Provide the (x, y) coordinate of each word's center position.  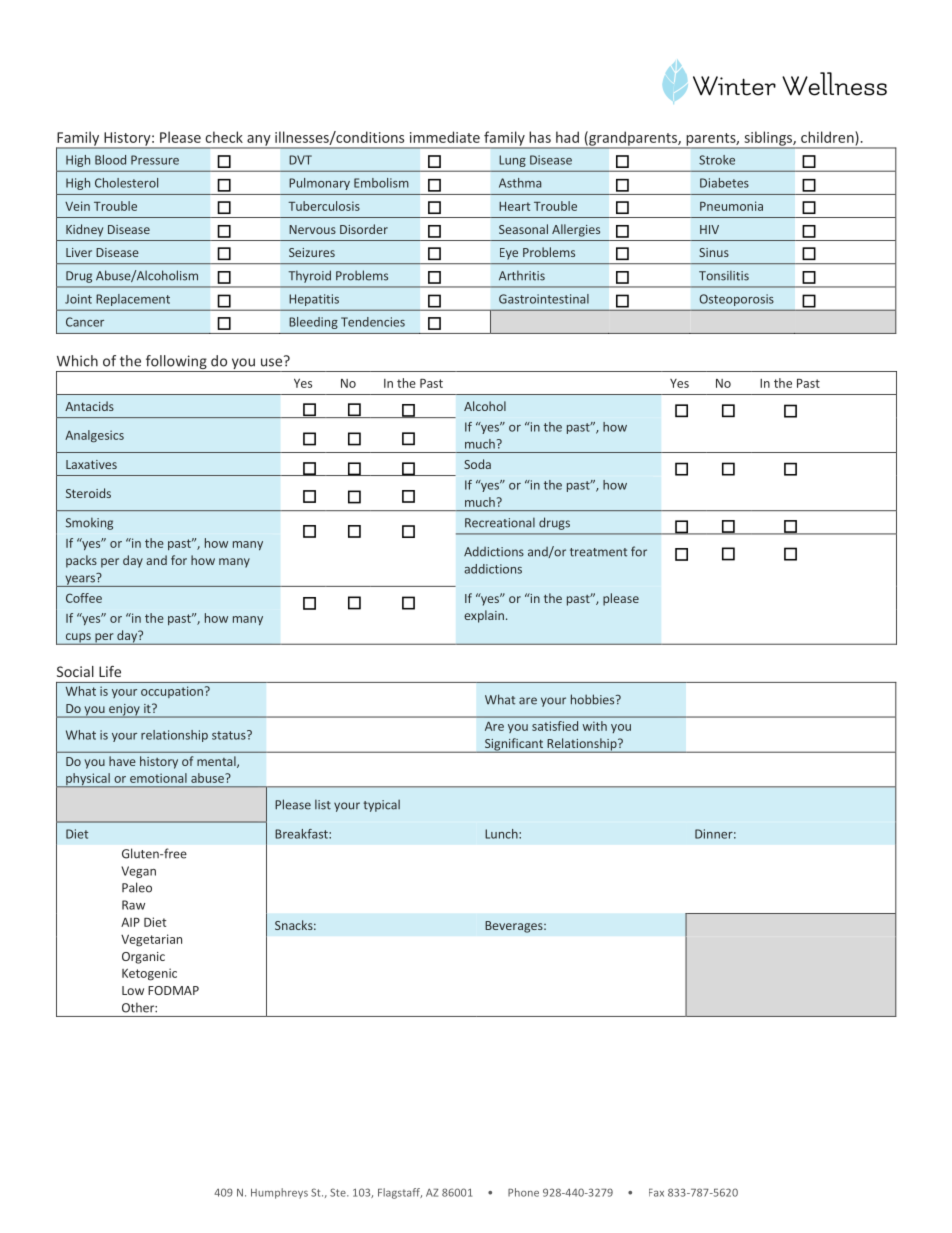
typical (381, 805)
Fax (656, 1192)
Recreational (500, 522)
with (594, 726)
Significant (513, 745)
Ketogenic (149, 974)
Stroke (717, 160)
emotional (158, 778)
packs (81, 561)
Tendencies (373, 322)
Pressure (155, 160)
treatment (598, 552)
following (176, 363)
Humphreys (279, 1193)
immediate (445, 137)
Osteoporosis (736, 300)
